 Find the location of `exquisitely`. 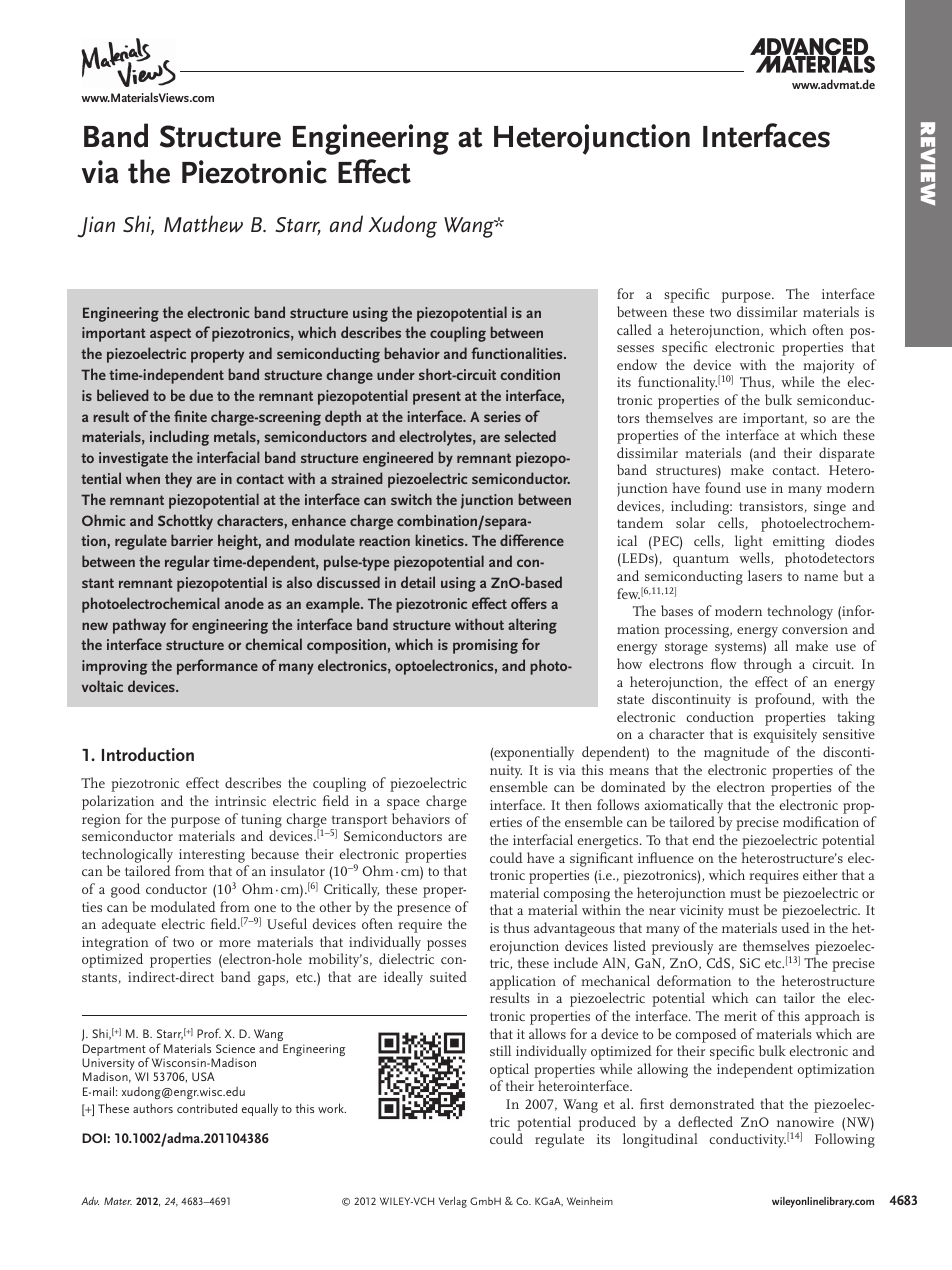

exquisitely is located at coordinates (785, 735).
